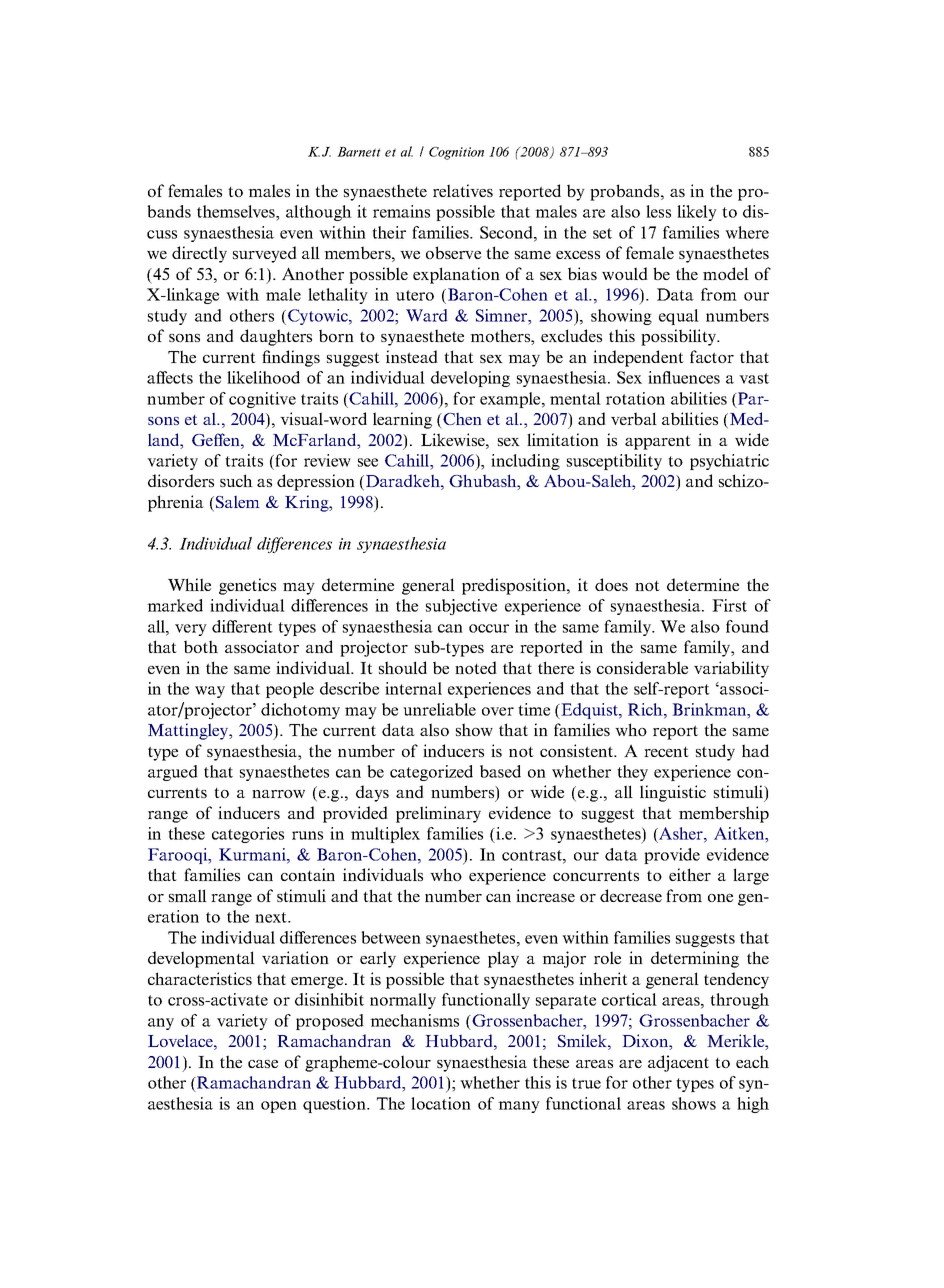 This screenshot has width=944, height=1288. Describe the element at coordinates (489, 628) in the screenshot. I see `occur` at that location.
